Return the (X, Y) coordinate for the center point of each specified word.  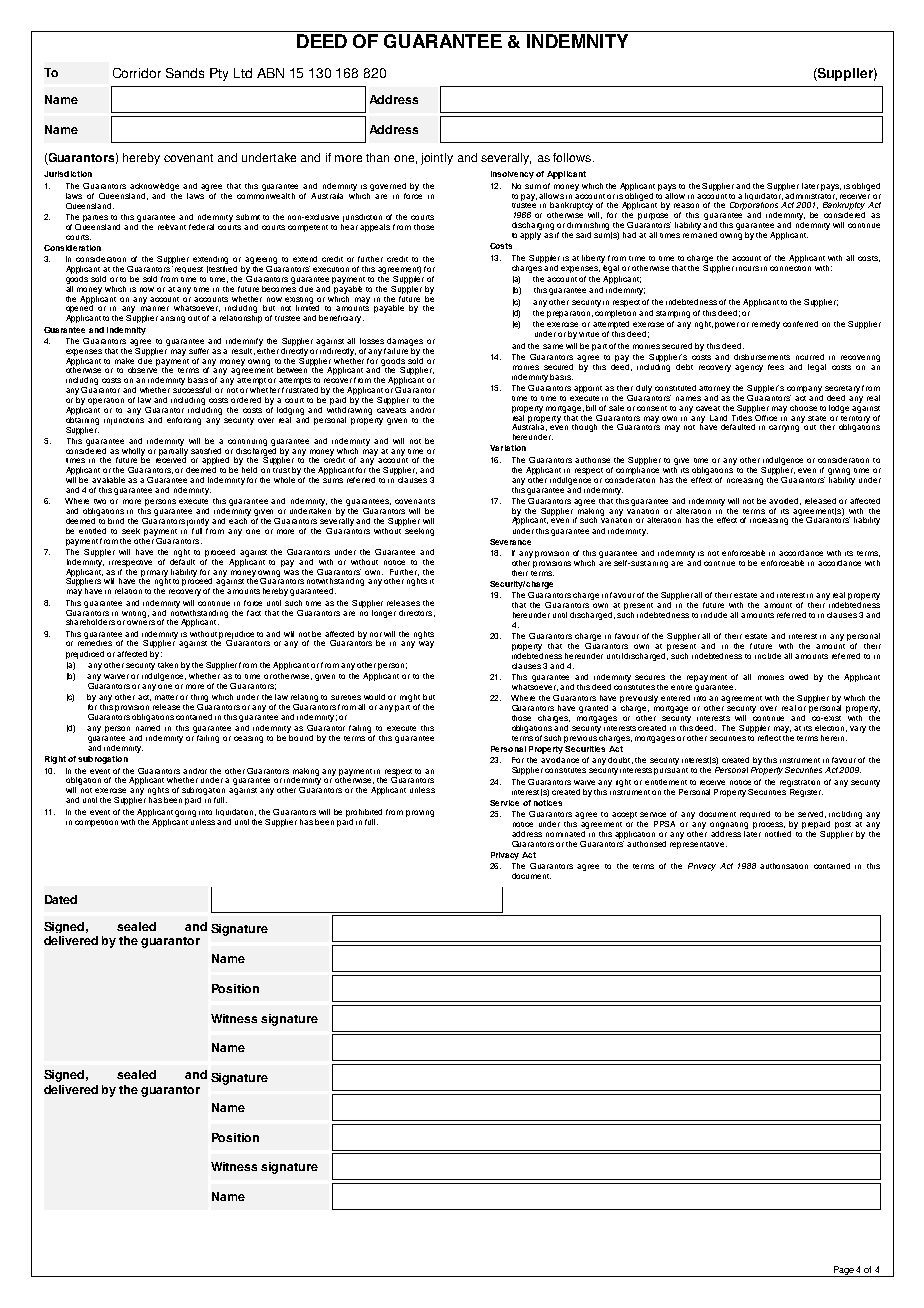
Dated (61, 899)
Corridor (137, 73)
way (426, 644)
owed (798, 677)
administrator (811, 195)
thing (199, 699)
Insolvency (512, 175)
